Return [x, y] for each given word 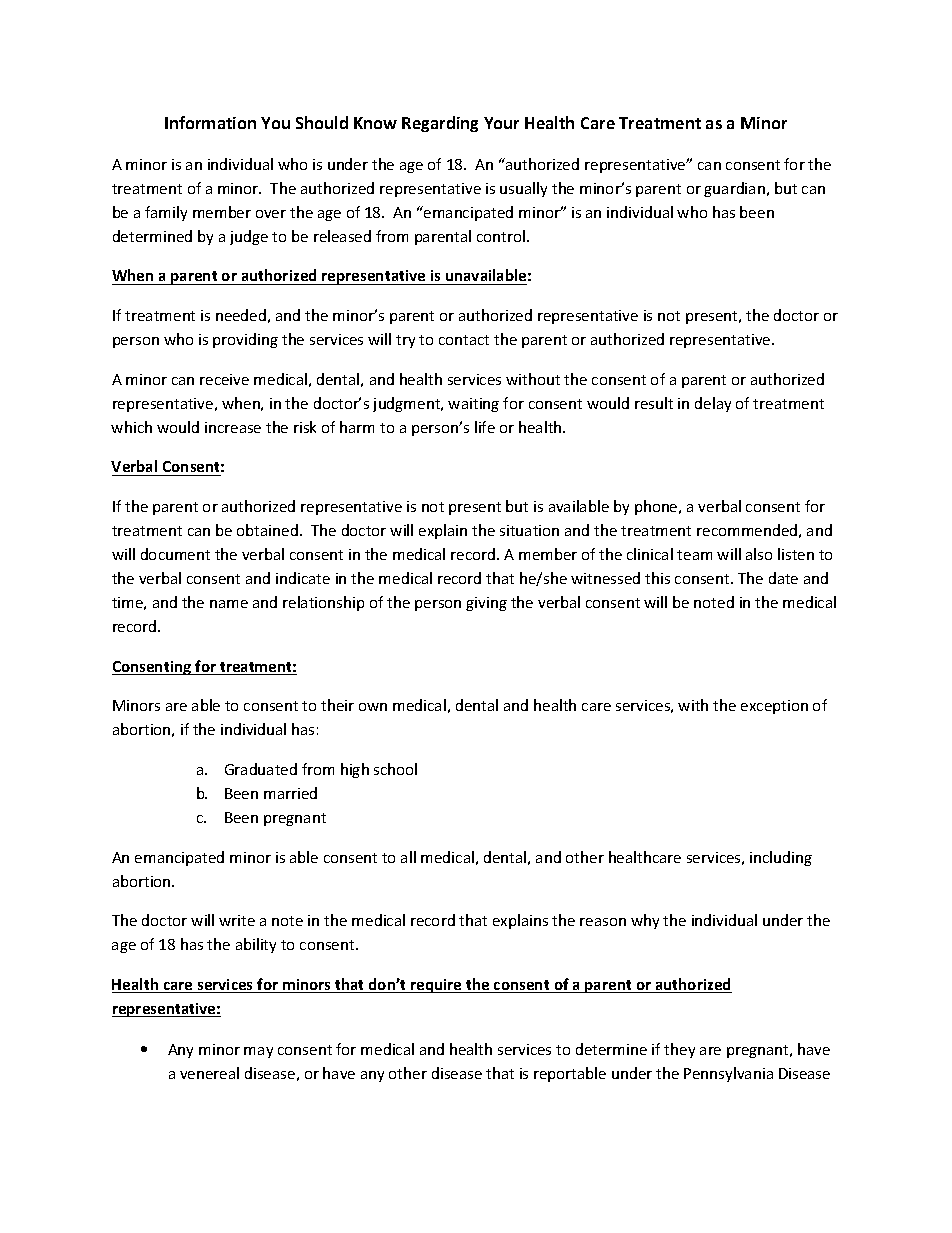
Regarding [440, 124]
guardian [734, 189]
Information [210, 122]
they [679, 1050]
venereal [209, 1073]
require [436, 986]
